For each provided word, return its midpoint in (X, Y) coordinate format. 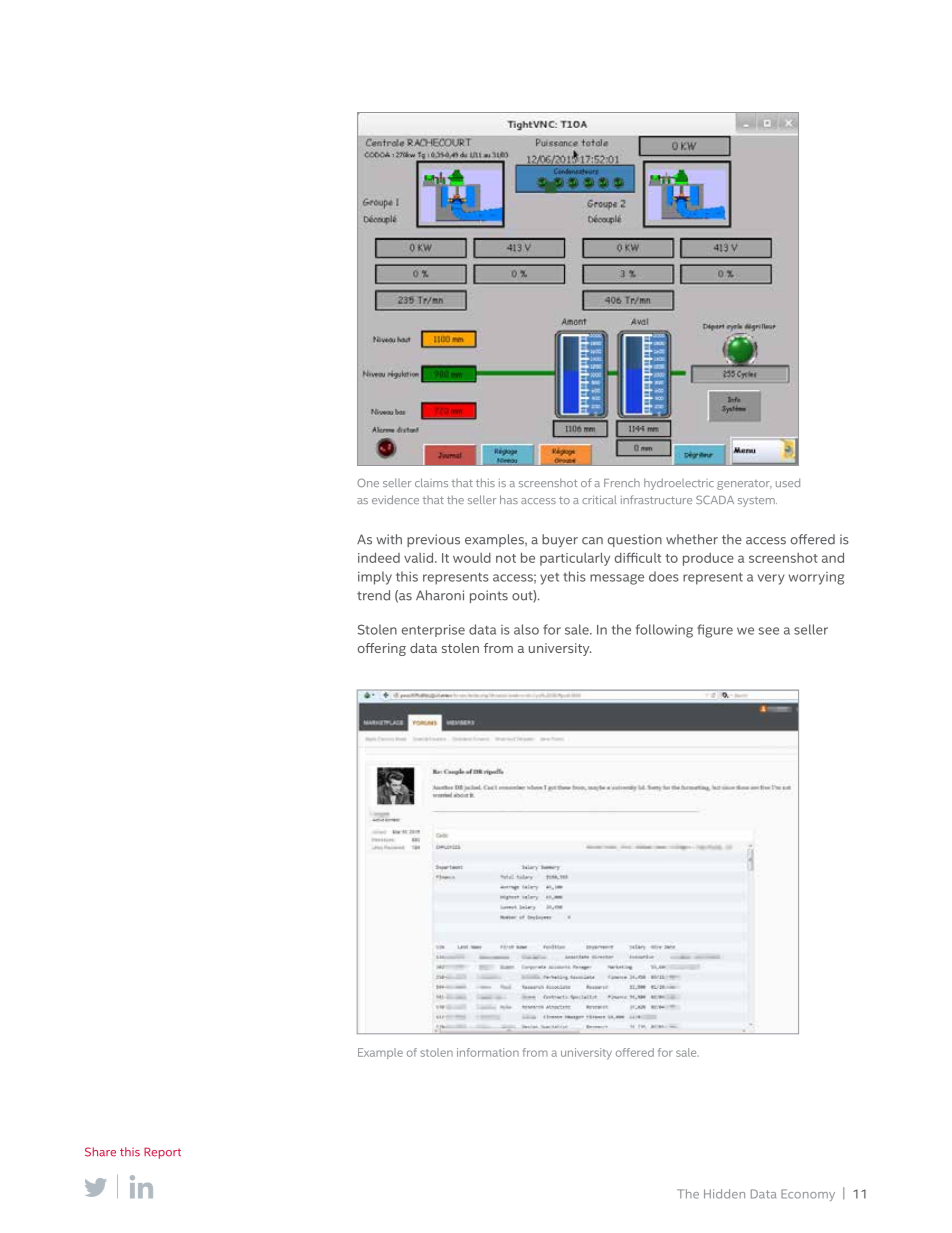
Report (162, 1153)
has (509, 499)
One (368, 482)
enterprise (433, 630)
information (488, 1052)
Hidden (724, 1194)
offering (382, 649)
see (769, 631)
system (757, 502)
